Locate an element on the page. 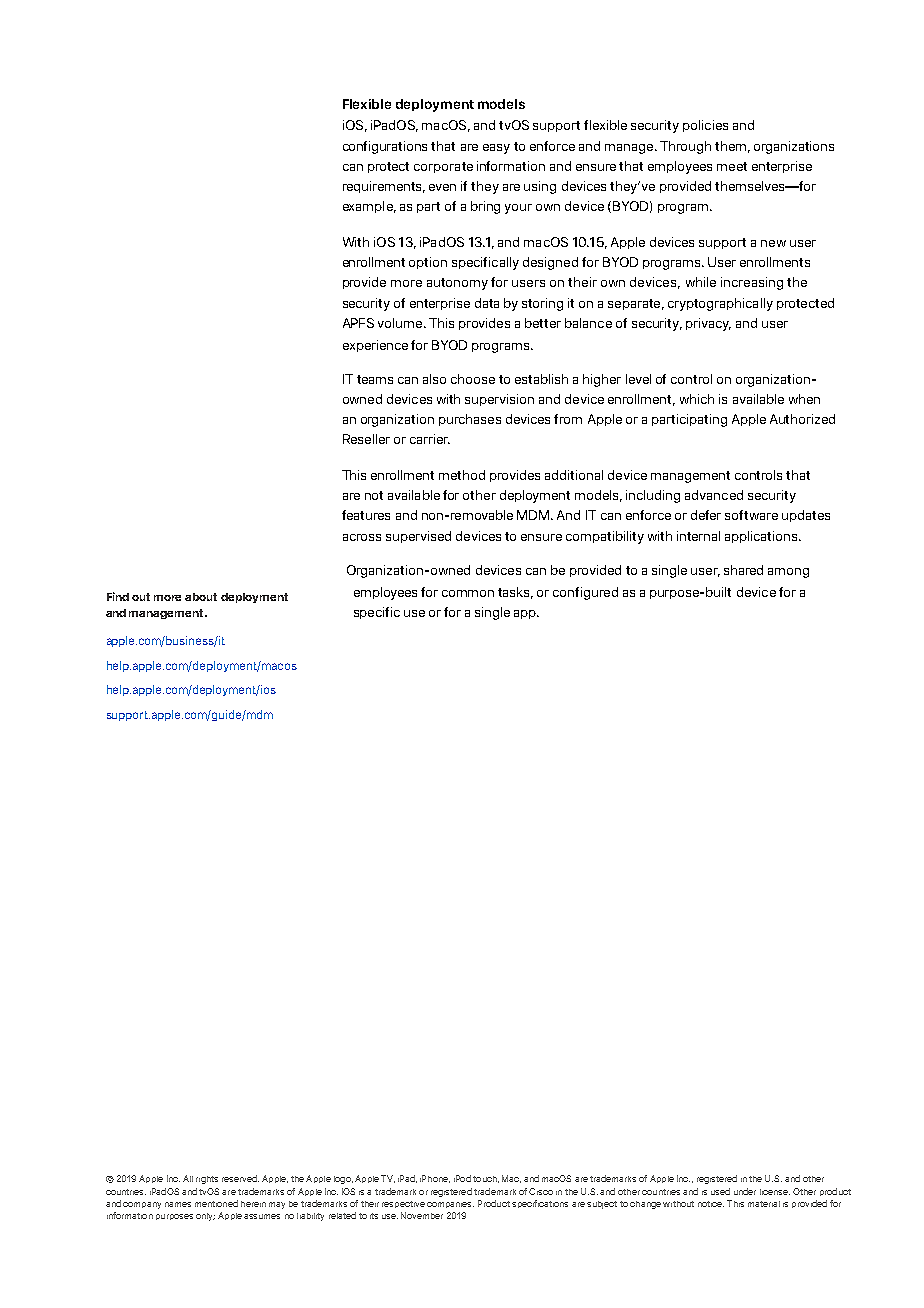 The width and height of the page is (924, 1308). Reseller is located at coordinates (366, 439).
